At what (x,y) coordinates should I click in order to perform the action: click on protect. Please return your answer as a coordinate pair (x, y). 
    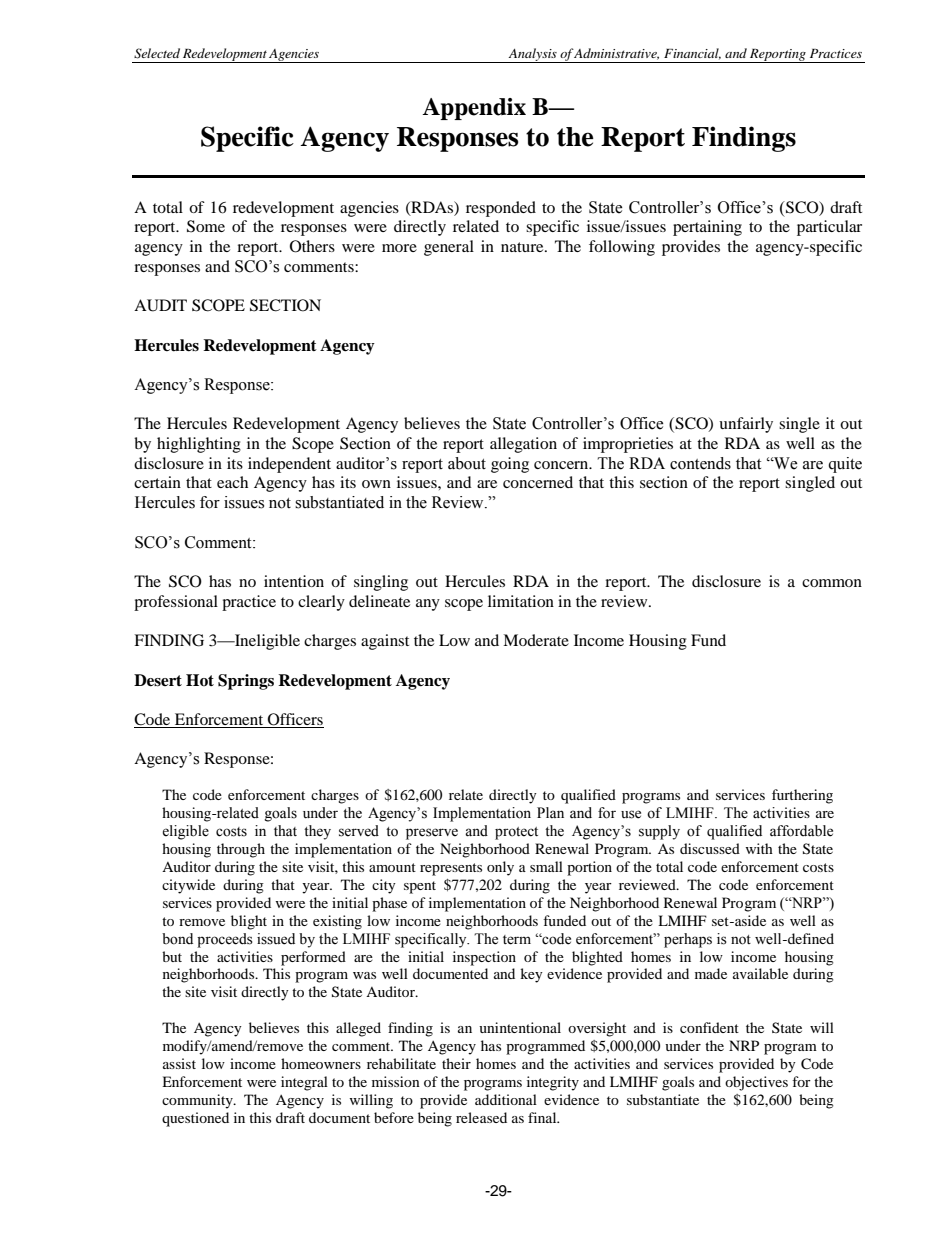
    Looking at the image, I should click on (516, 833).
